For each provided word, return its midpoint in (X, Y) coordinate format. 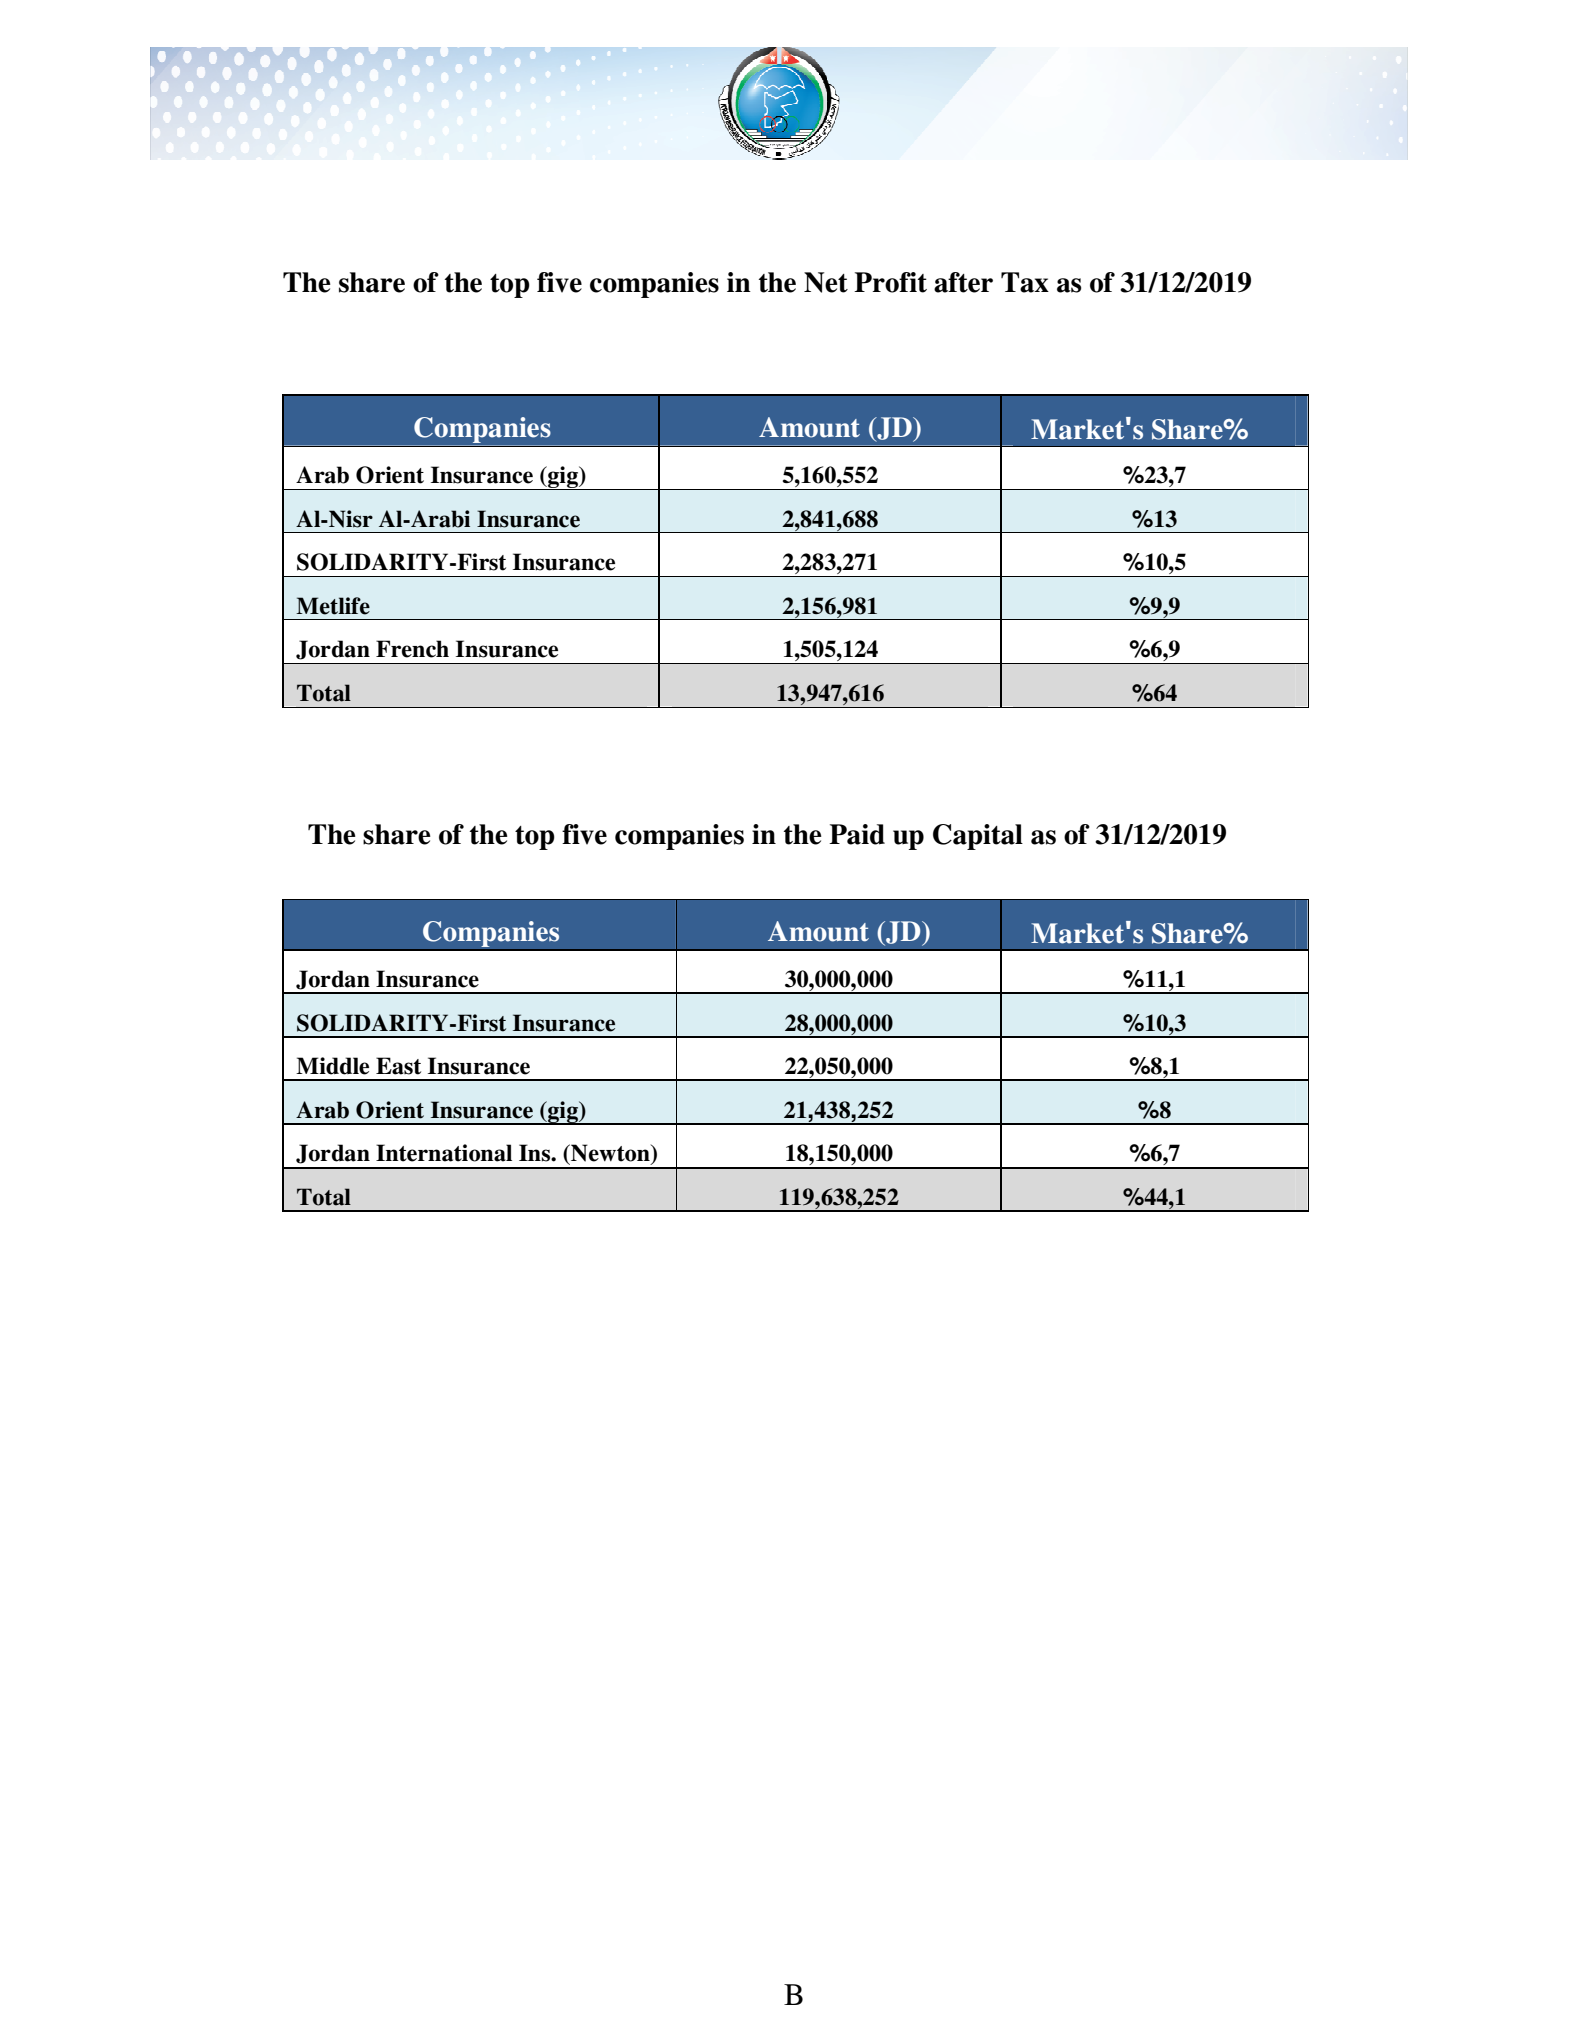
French (412, 649)
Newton (610, 1154)
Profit (890, 282)
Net (826, 282)
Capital (978, 837)
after (963, 282)
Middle (332, 1066)
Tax (1025, 282)
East (398, 1066)
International (444, 1153)
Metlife (333, 606)
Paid (857, 834)
